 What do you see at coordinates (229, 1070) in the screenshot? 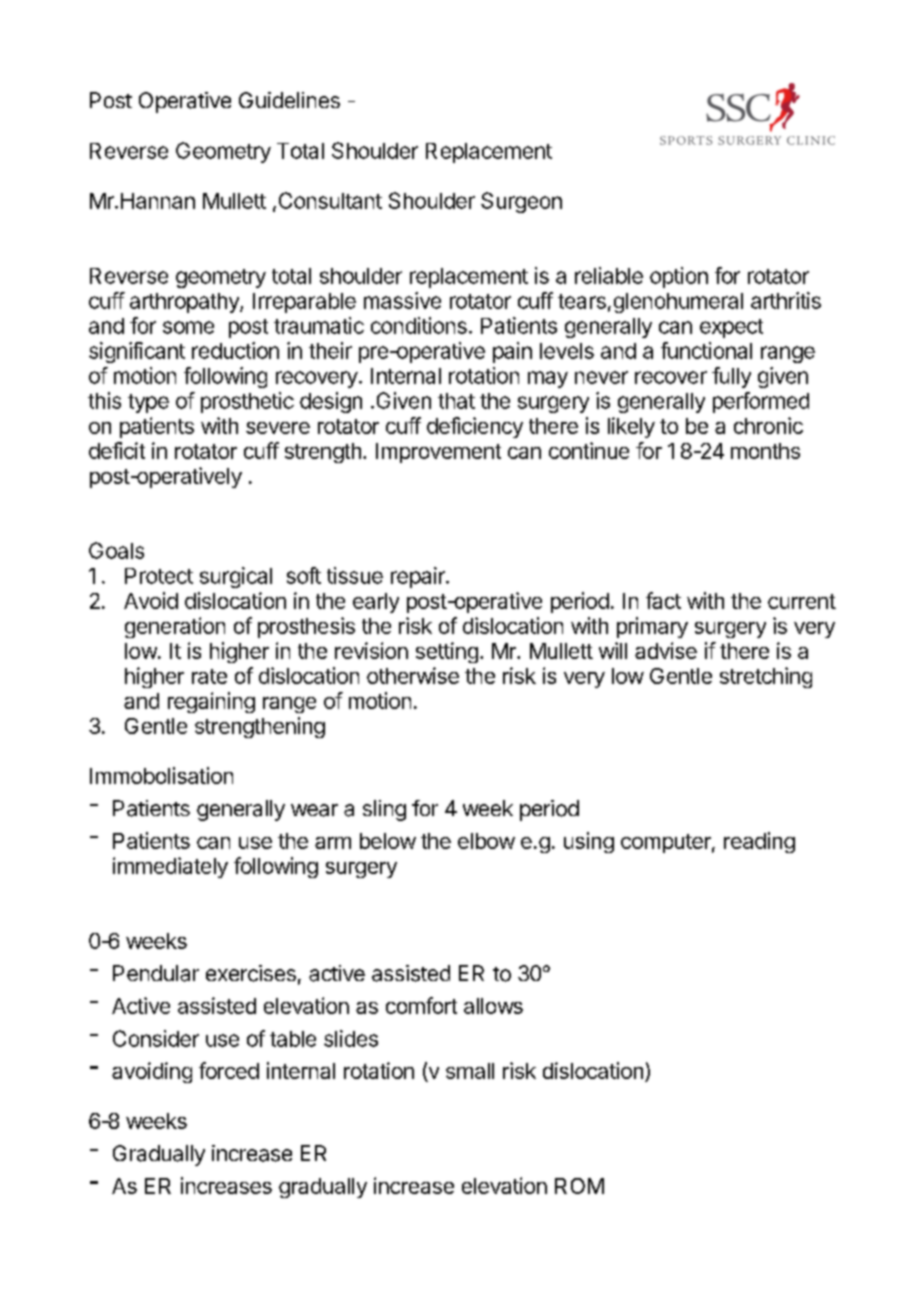
I see `forced` at bounding box center [229, 1070].
